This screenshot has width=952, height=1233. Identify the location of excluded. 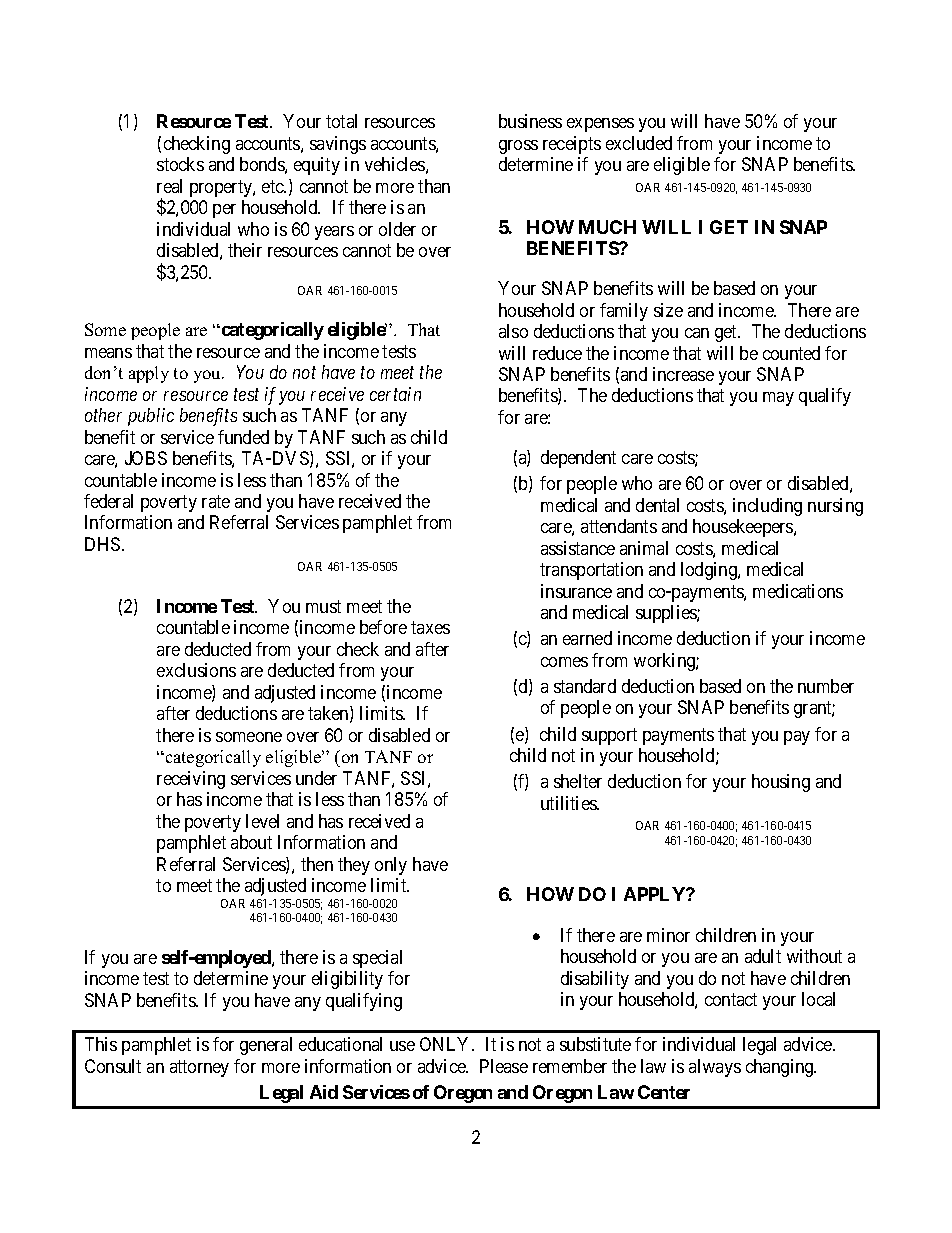
(639, 143).
